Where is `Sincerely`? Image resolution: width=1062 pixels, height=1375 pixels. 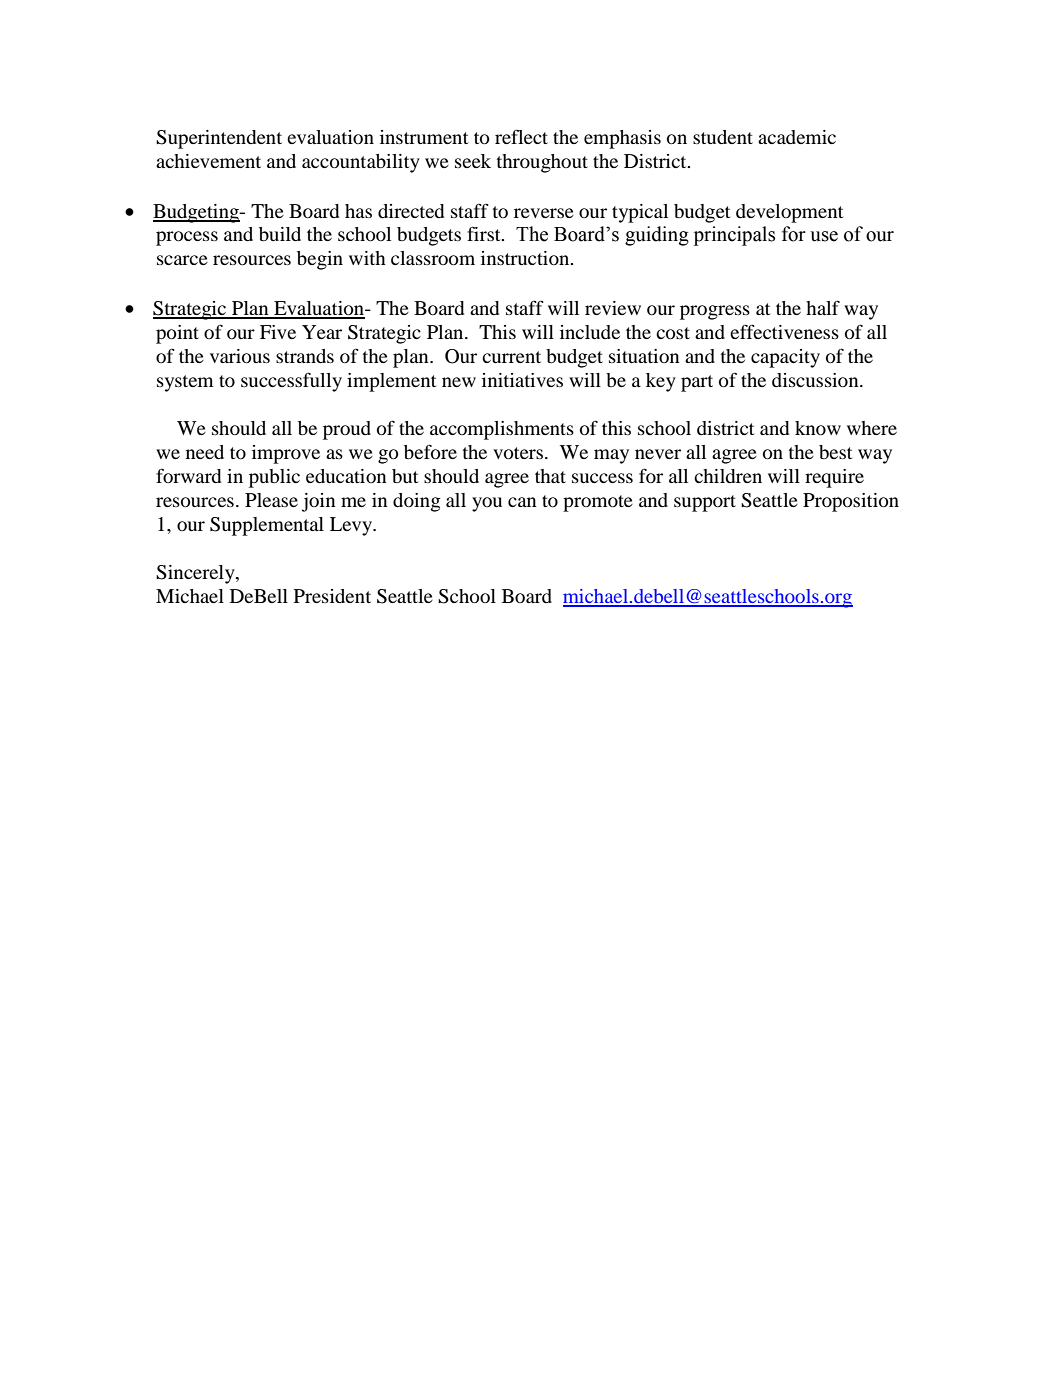 Sincerely is located at coordinates (196, 574).
